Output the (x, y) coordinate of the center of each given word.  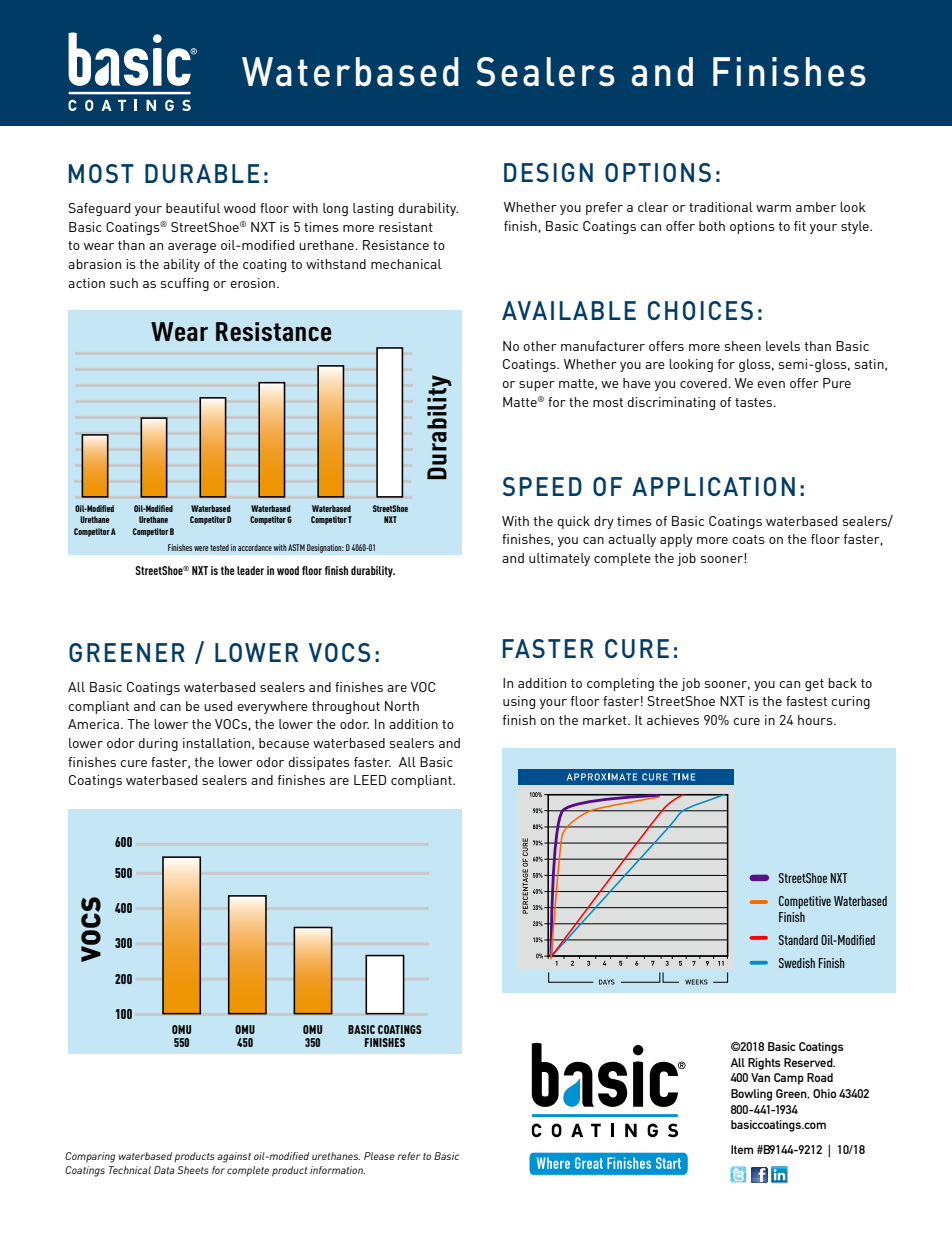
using (519, 702)
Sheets (193, 1170)
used (218, 706)
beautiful (193, 208)
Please (379, 1156)
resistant (406, 227)
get (814, 685)
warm (773, 208)
